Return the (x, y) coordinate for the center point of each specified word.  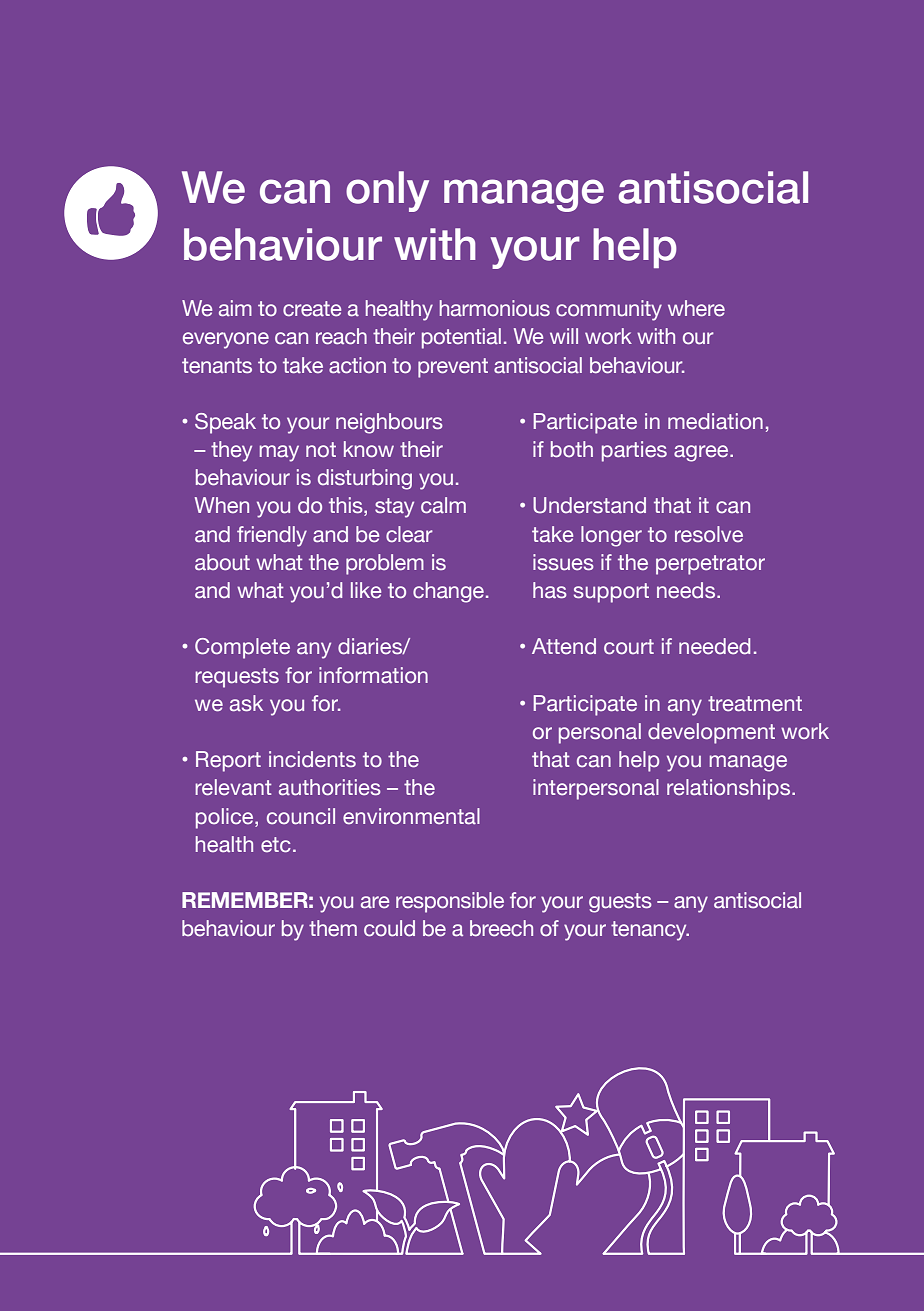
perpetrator (710, 565)
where (696, 308)
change (448, 592)
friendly (272, 536)
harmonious (495, 308)
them (333, 928)
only (387, 191)
